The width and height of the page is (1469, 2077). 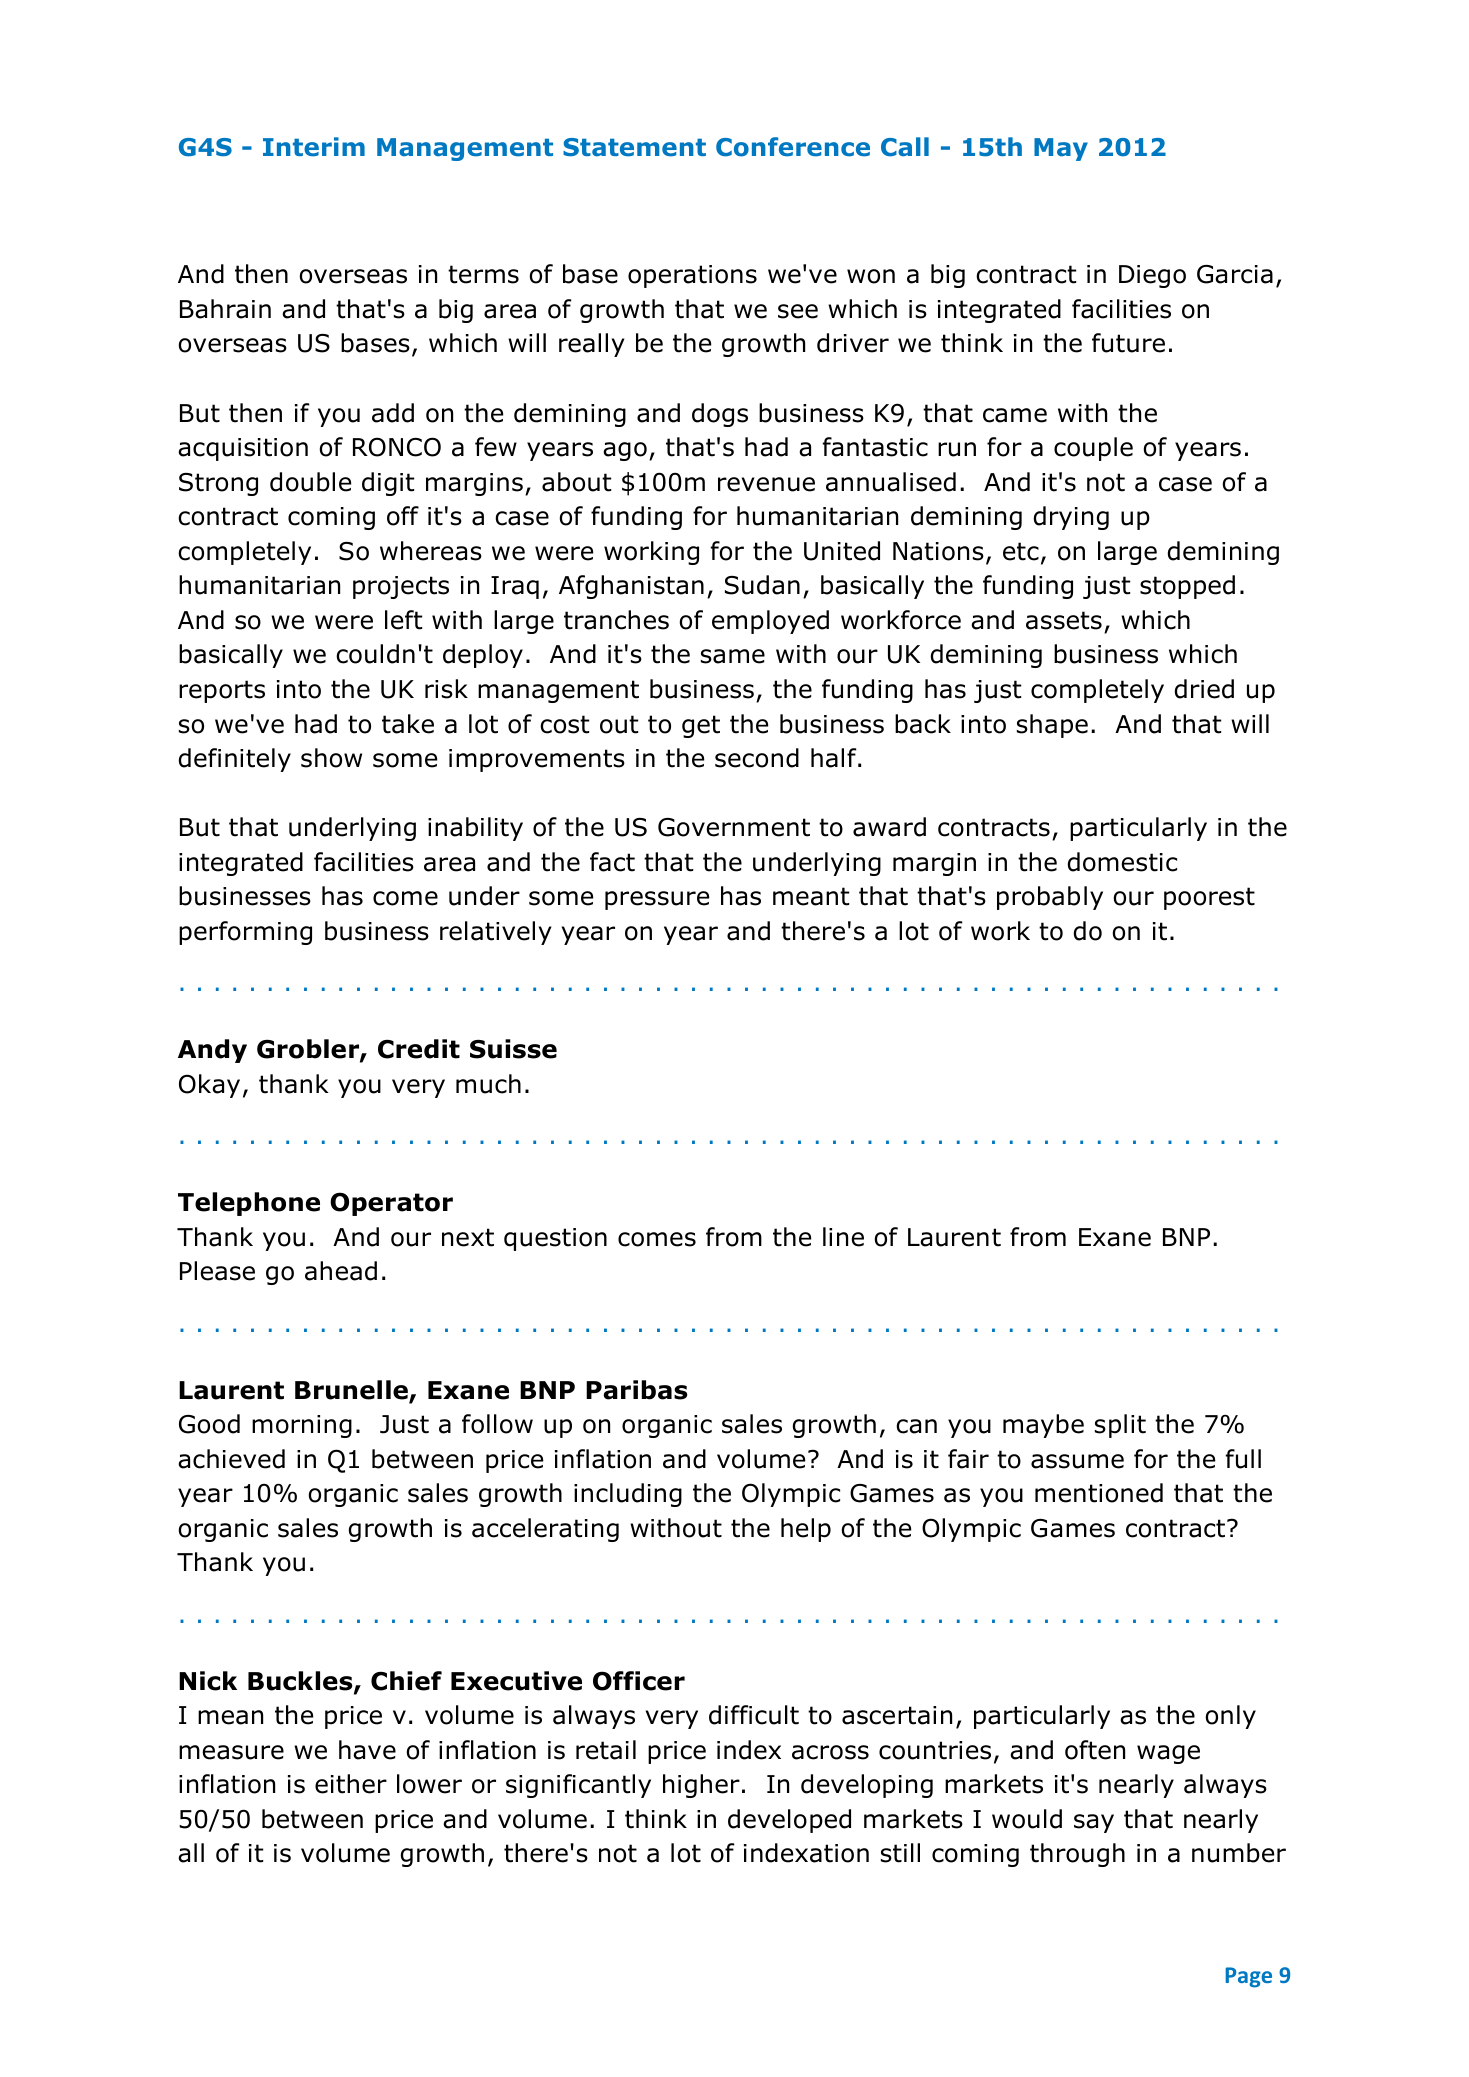 What do you see at coordinates (793, 147) in the page?
I see `Conference` at bounding box center [793, 147].
